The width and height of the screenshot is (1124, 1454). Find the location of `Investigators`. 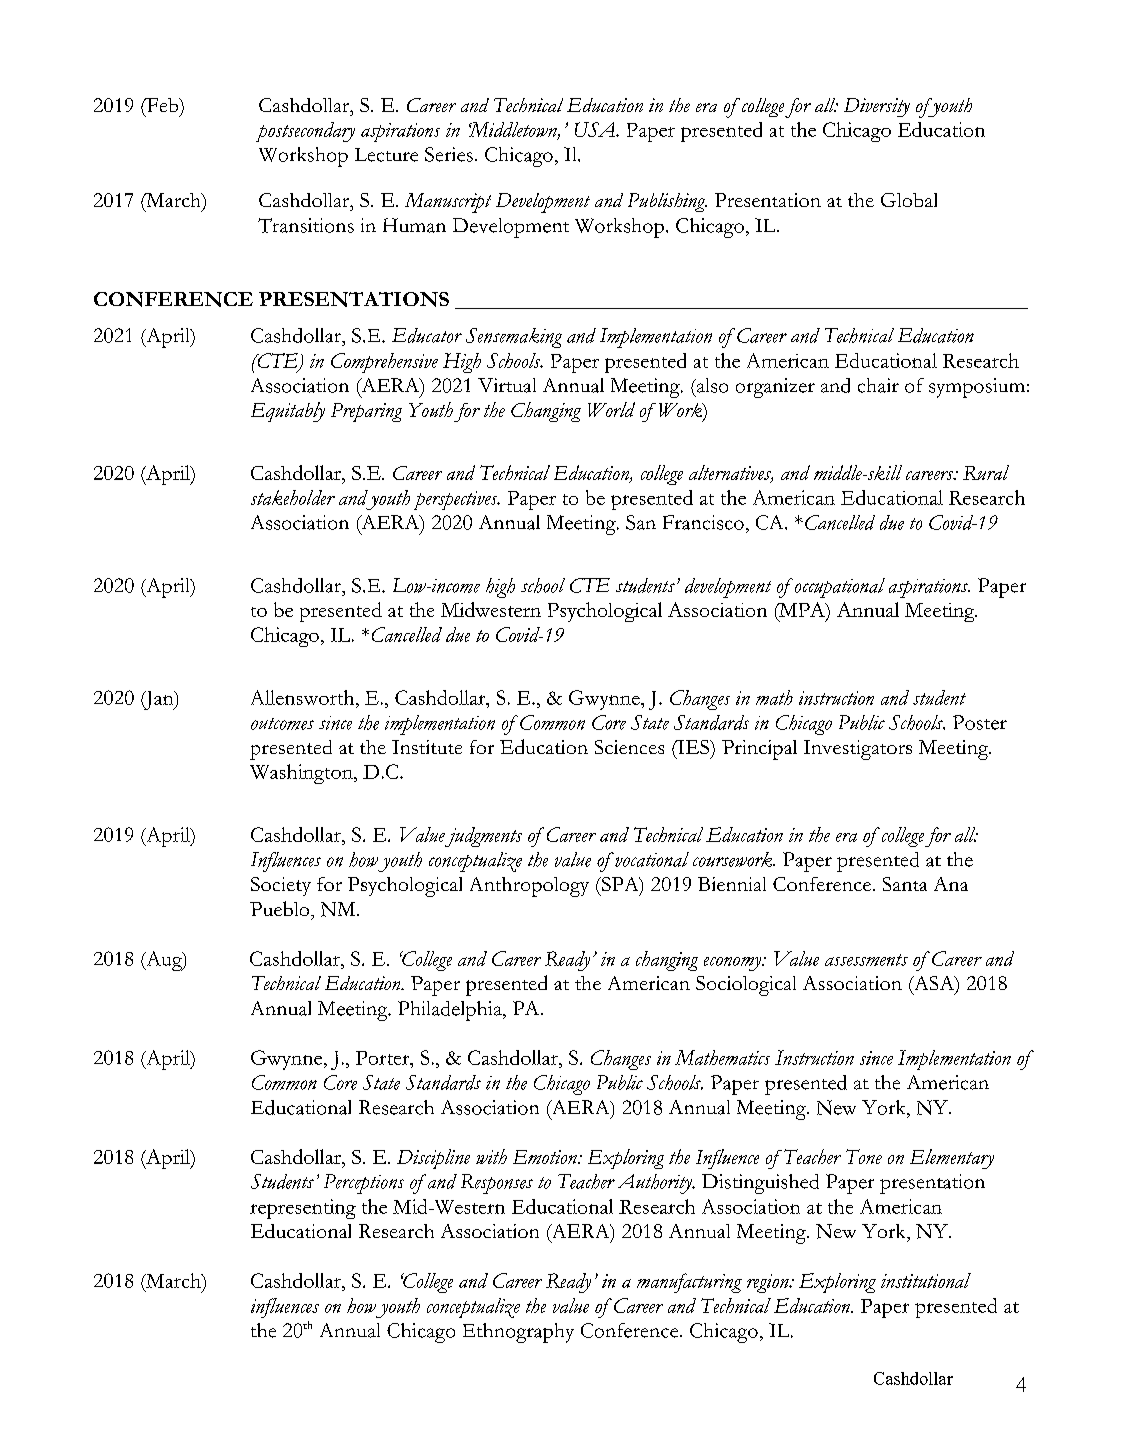

Investigators is located at coordinates (858, 750).
